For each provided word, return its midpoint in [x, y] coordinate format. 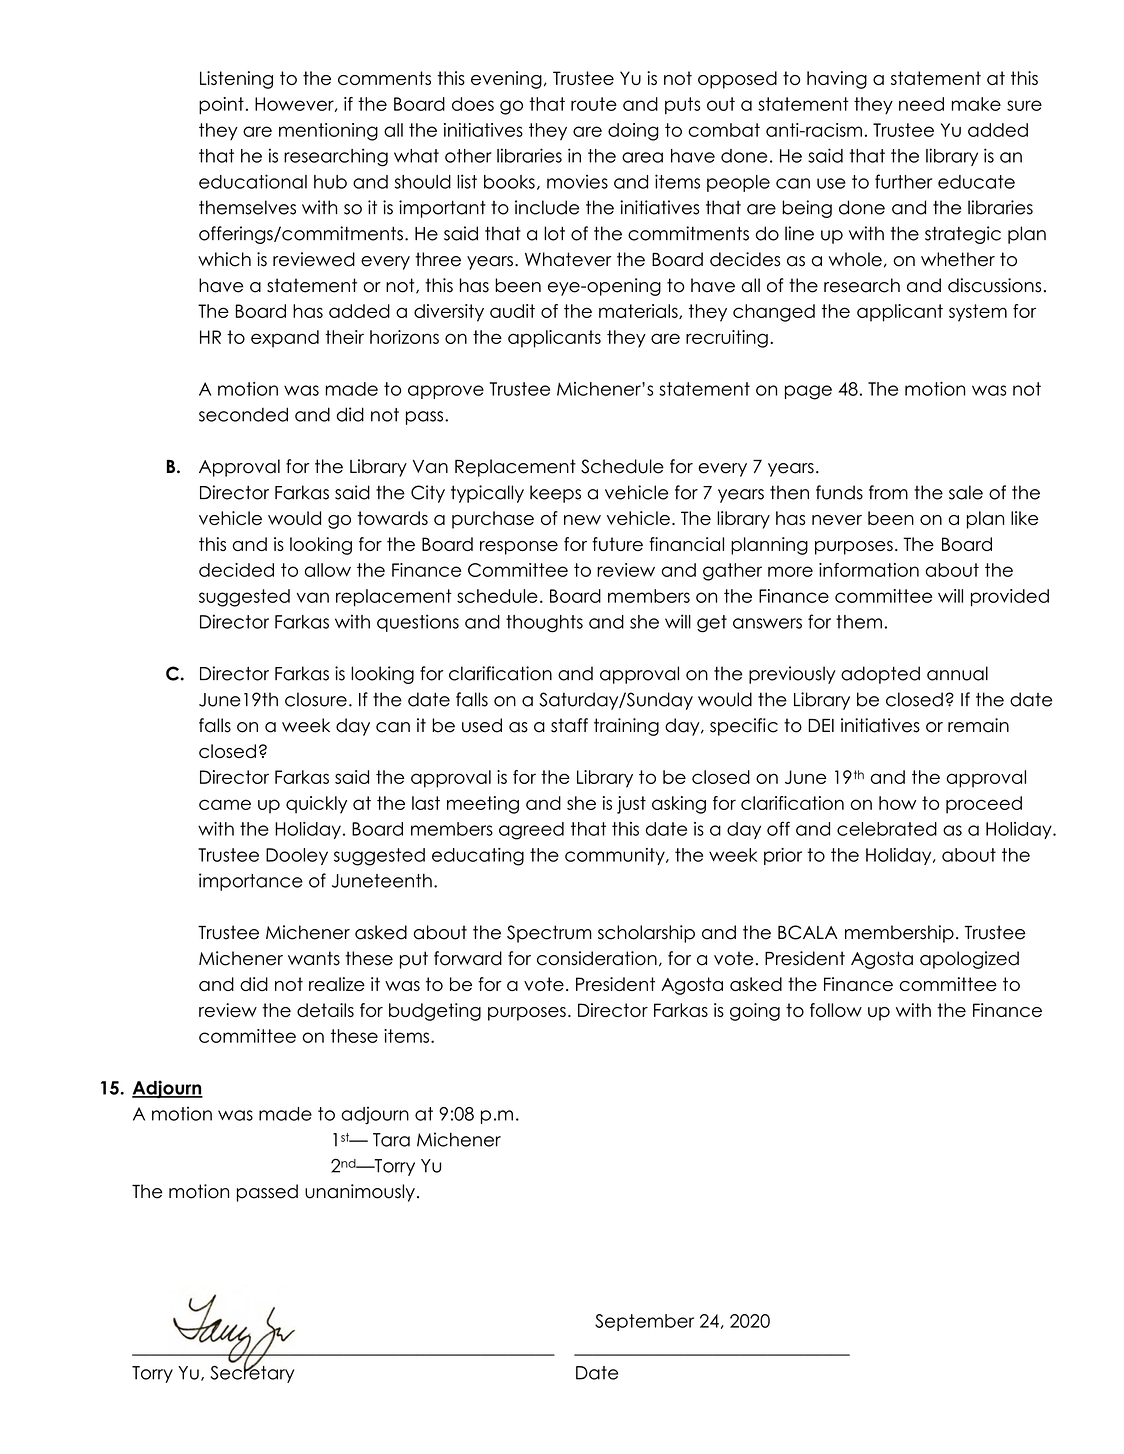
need [921, 104]
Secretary [252, 1373]
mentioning [328, 132]
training [626, 727]
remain [978, 725]
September [644, 1322]
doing [633, 132]
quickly [316, 805]
